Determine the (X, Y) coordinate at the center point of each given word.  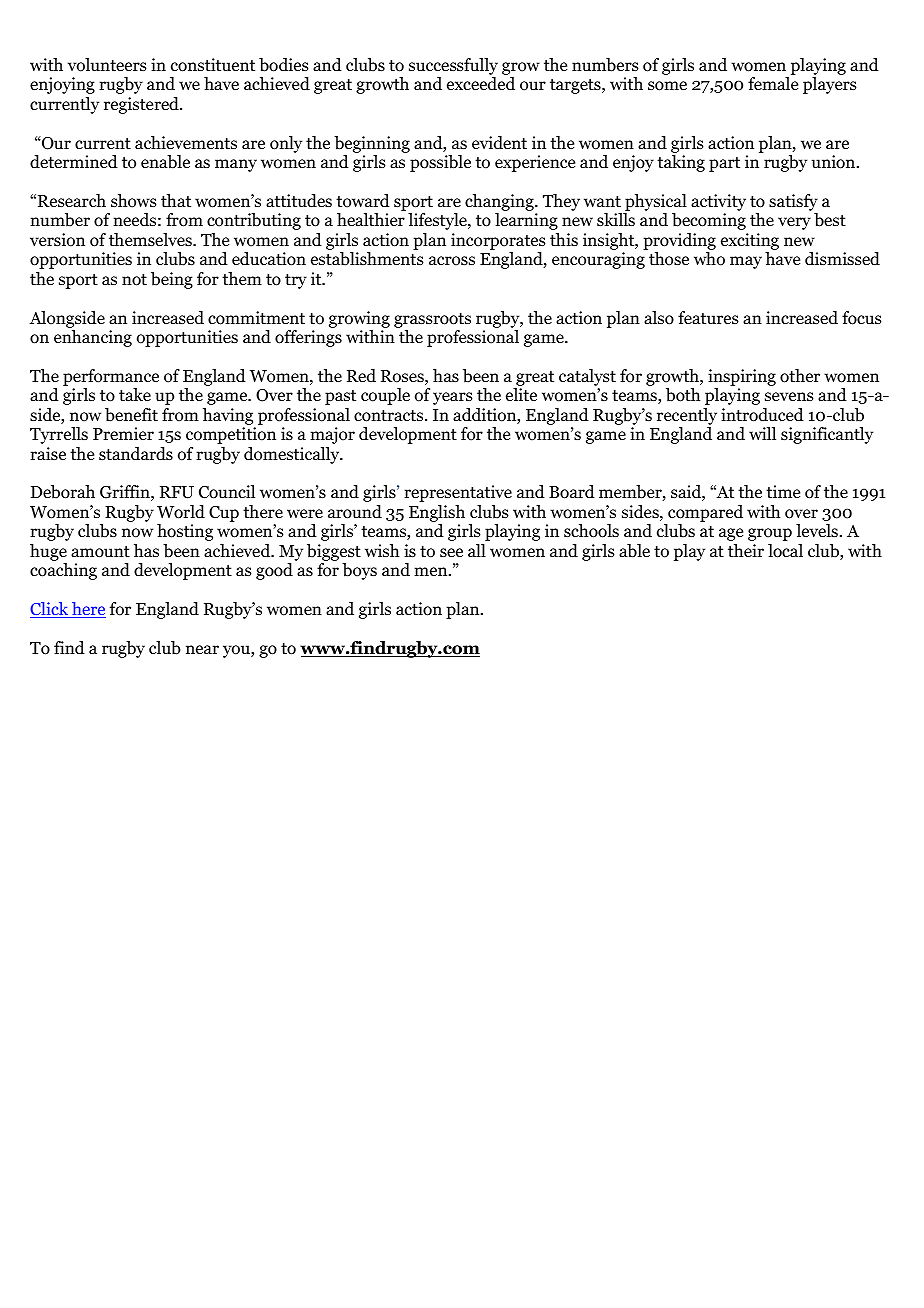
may (746, 262)
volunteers (107, 65)
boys (359, 571)
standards (136, 454)
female (773, 83)
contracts (390, 416)
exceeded (481, 84)
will (762, 433)
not (134, 280)
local (785, 551)
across (452, 261)
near (202, 649)
